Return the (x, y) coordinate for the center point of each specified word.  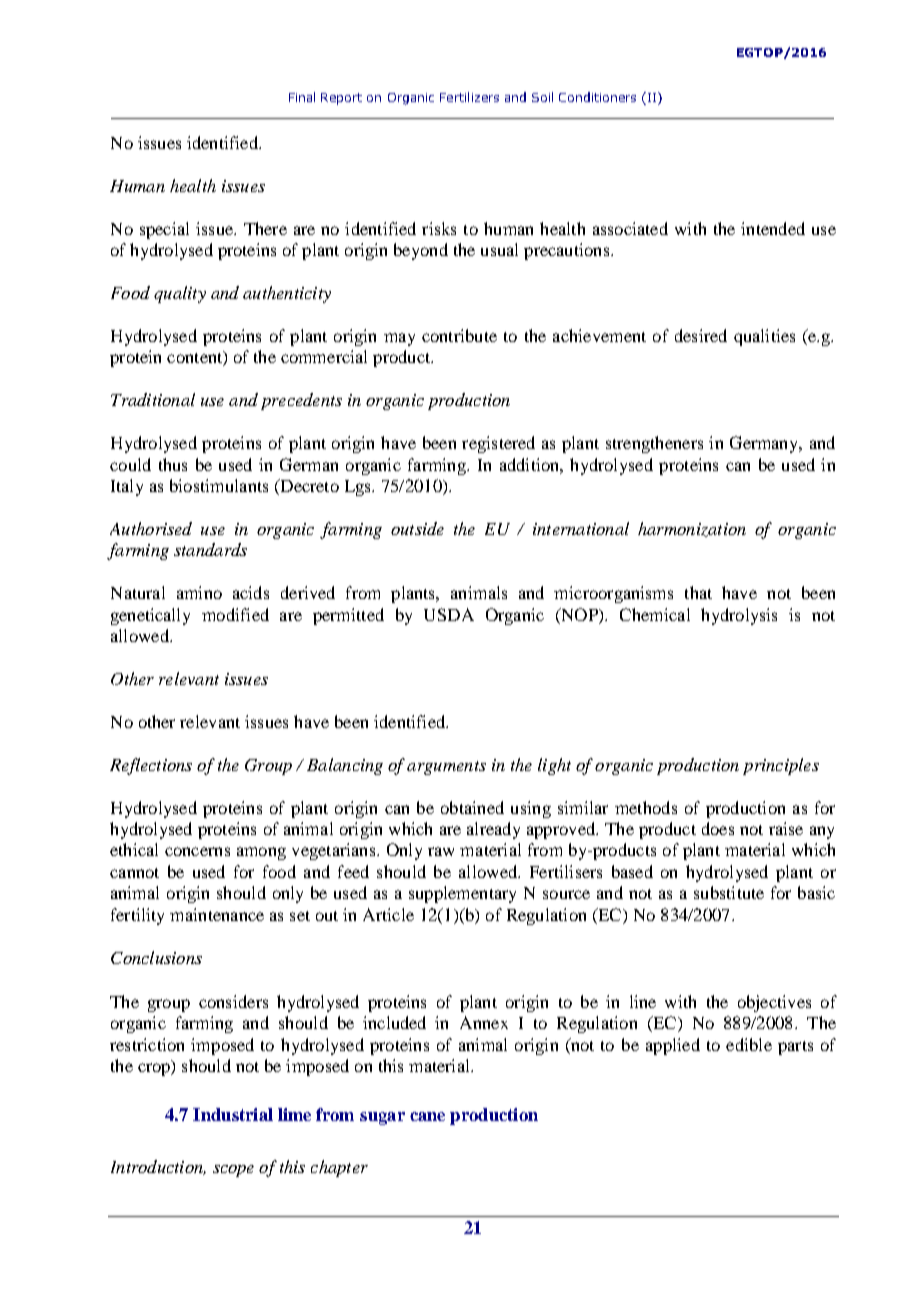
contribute (459, 335)
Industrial (233, 1114)
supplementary (462, 894)
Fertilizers (469, 97)
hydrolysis (739, 616)
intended (773, 228)
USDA (449, 614)
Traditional (153, 399)
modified (235, 614)
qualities (764, 337)
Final (302, 97)
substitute (729, 892)
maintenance (217, 914)
